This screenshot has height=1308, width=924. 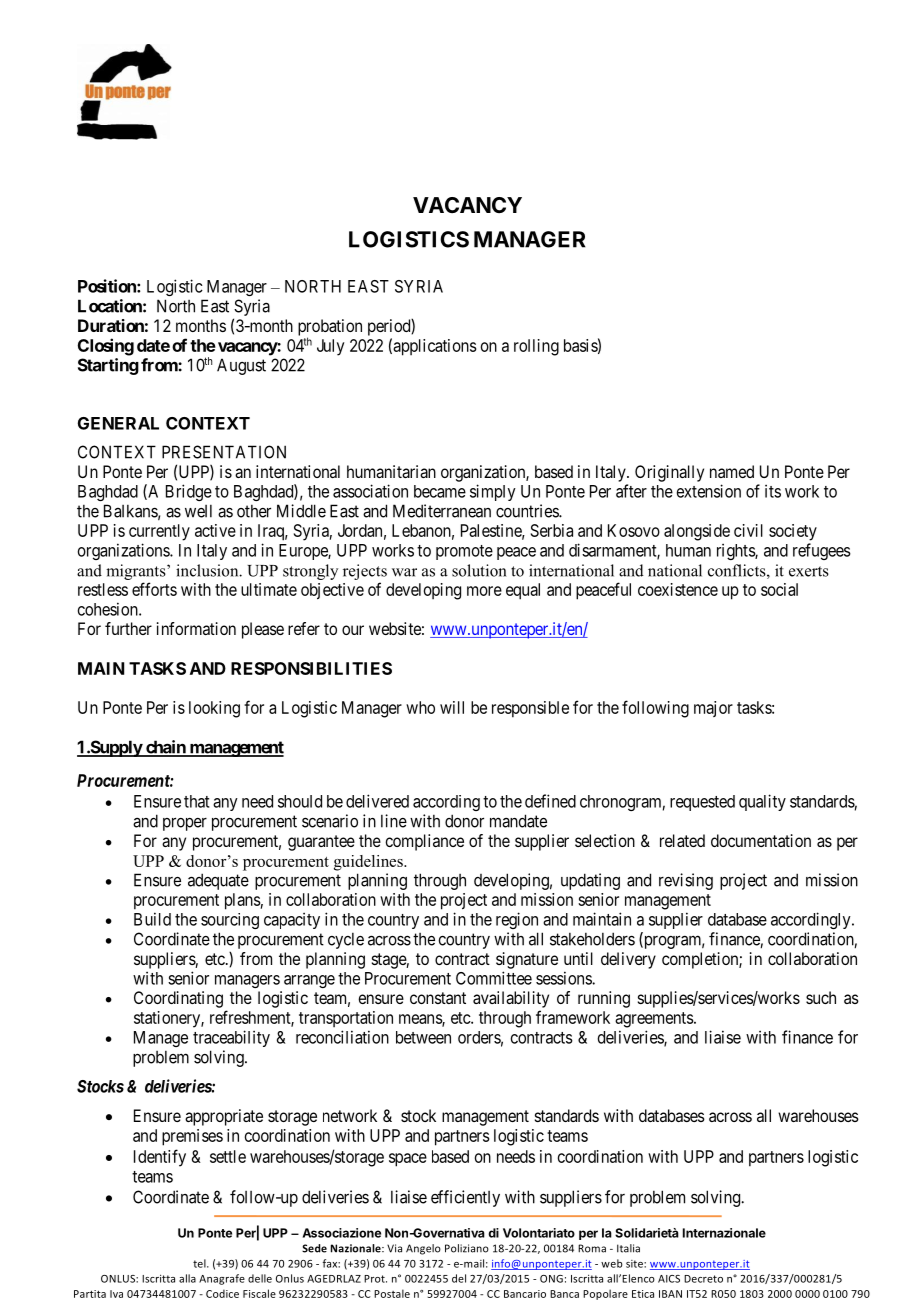 I want to click on Coordinating, so click(x=178, y=999).
